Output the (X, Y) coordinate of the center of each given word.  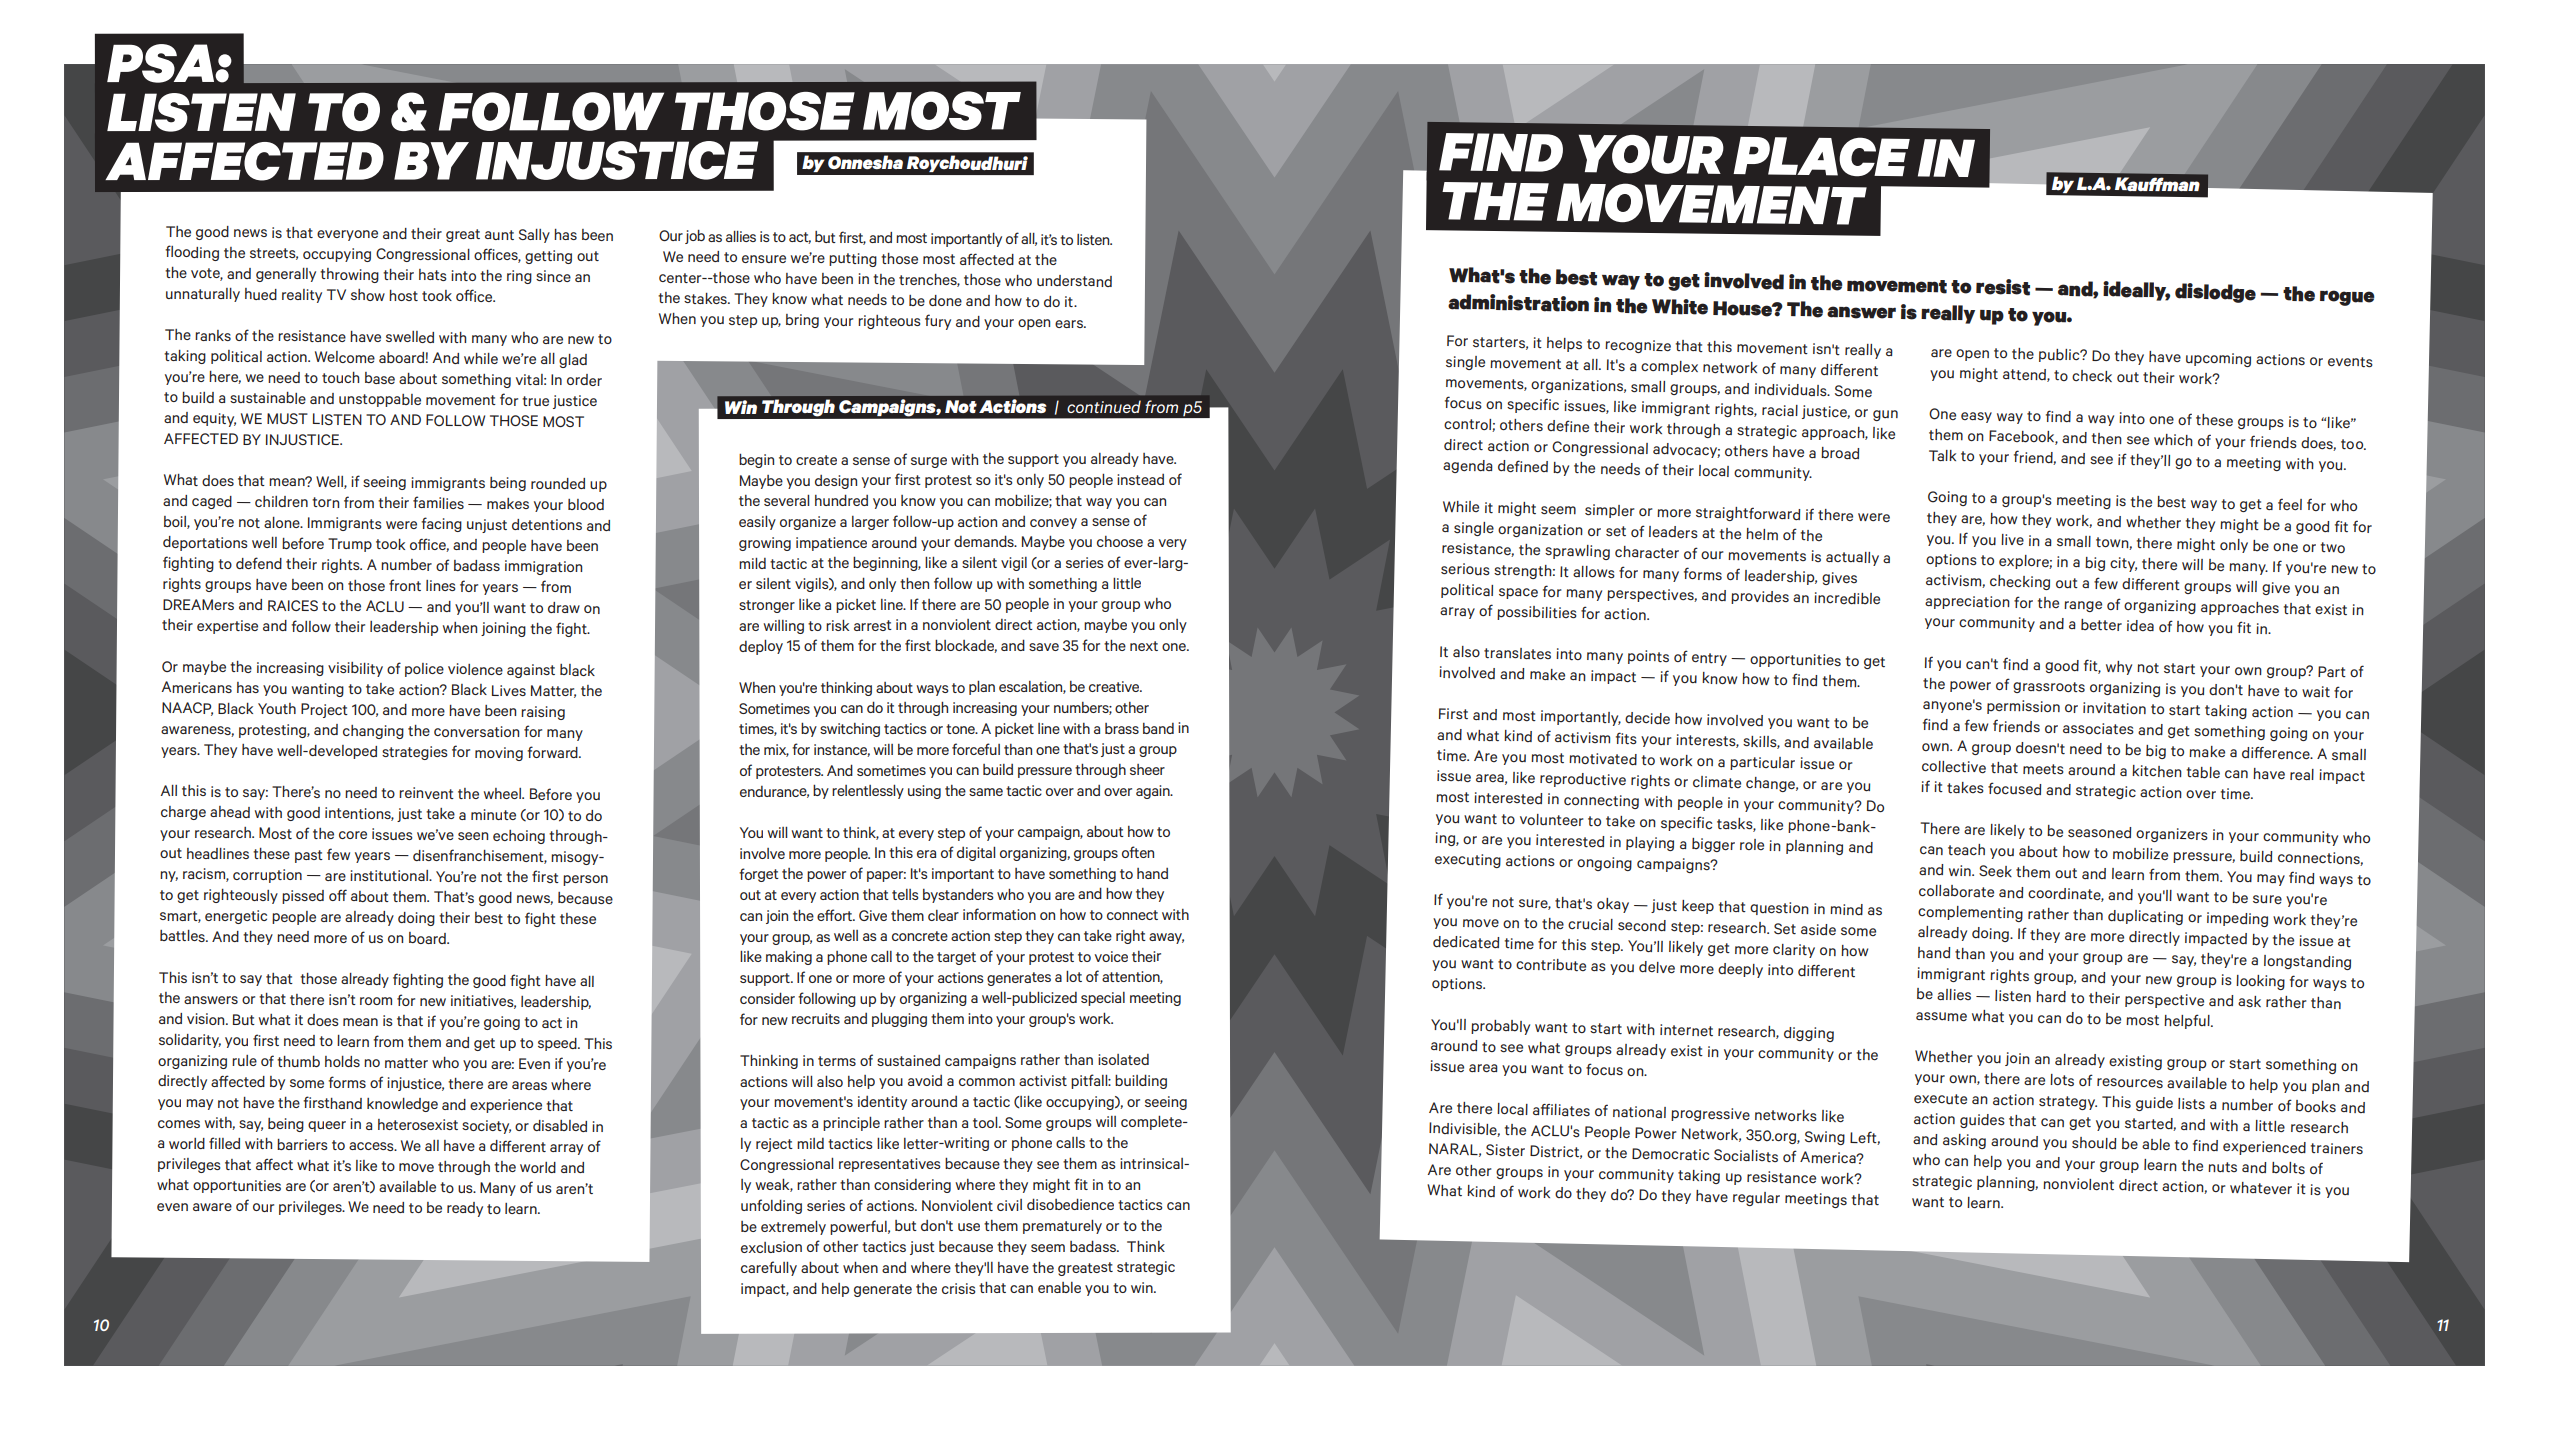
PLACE (1821, 157)
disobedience (1070, 1204)
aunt (499, 235)
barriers (302, 1144)
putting (853, 260)
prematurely (1062, 1227)
